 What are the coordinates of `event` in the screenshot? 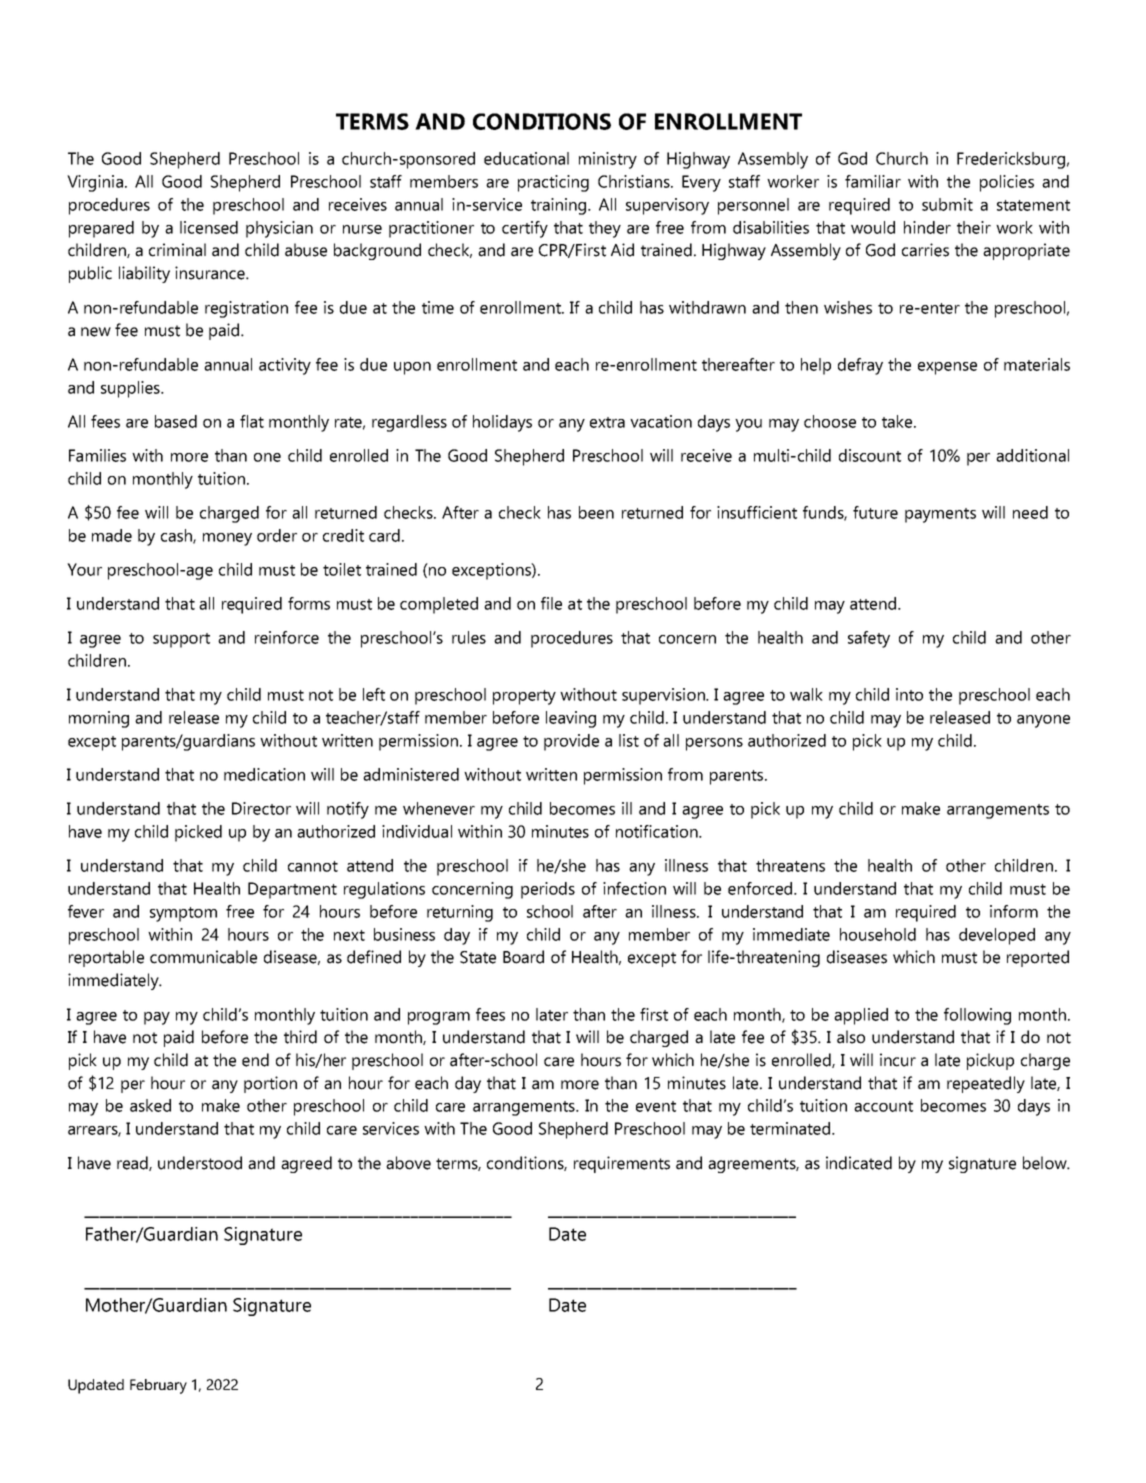 It's located at (656, 1106).
